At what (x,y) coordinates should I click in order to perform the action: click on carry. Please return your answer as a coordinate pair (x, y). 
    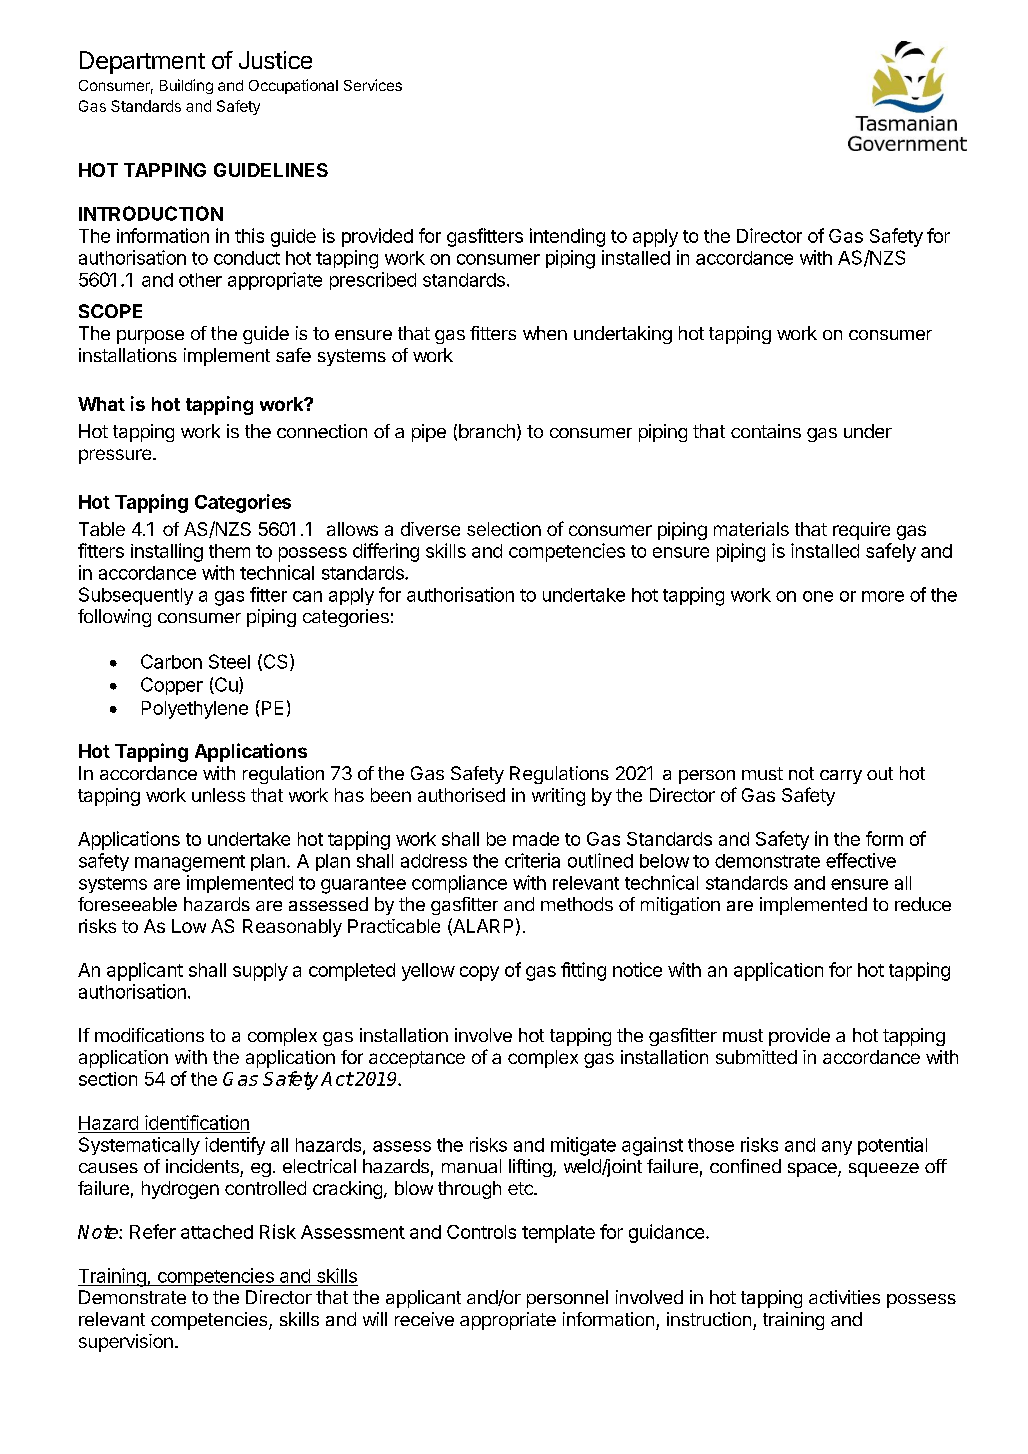
    Looking at the image, I should click on (841, 777).
